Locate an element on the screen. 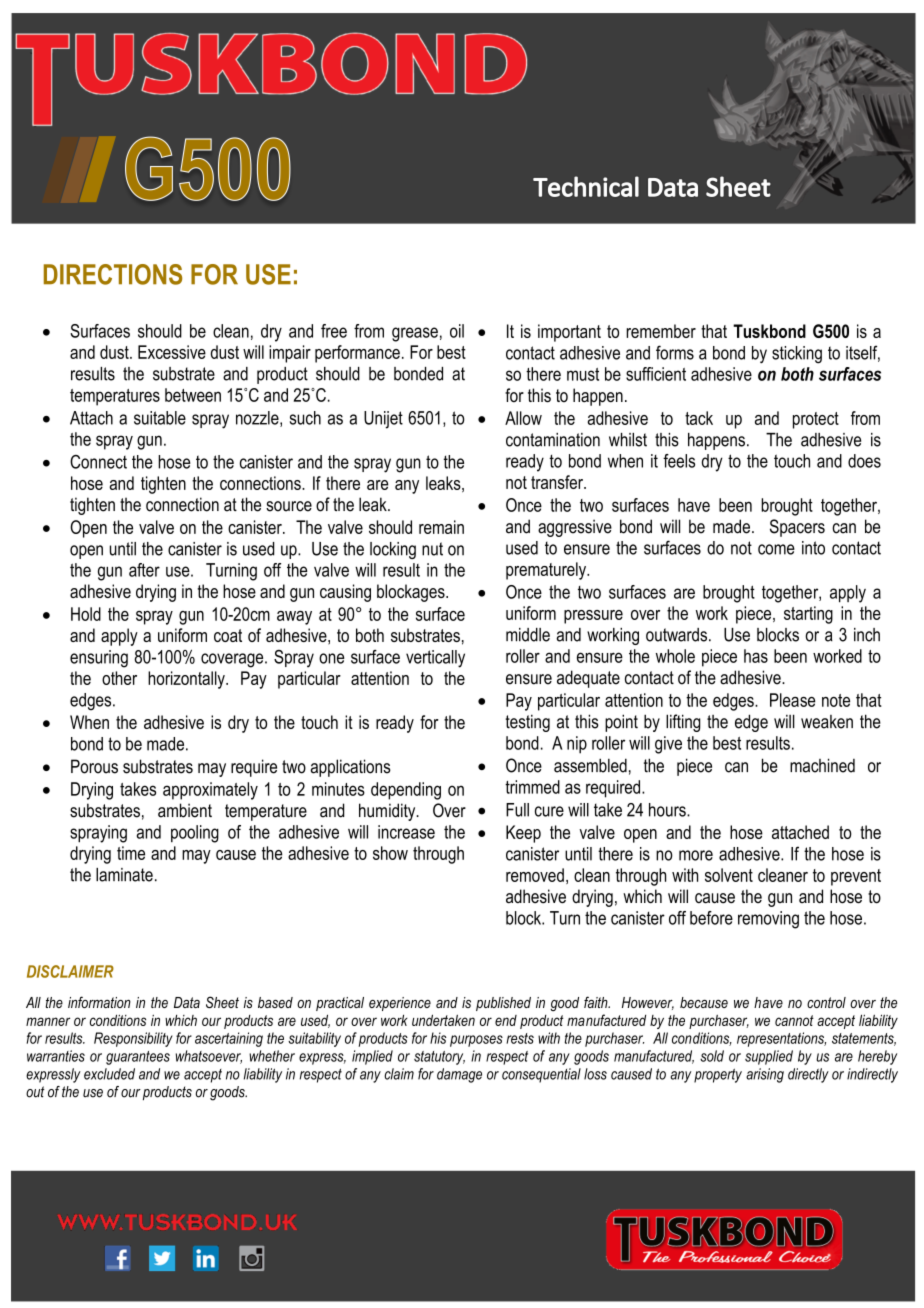 Image resolution: width=924 pixels, height=1308 pixels. oil is located at coordinates (457, 331).
